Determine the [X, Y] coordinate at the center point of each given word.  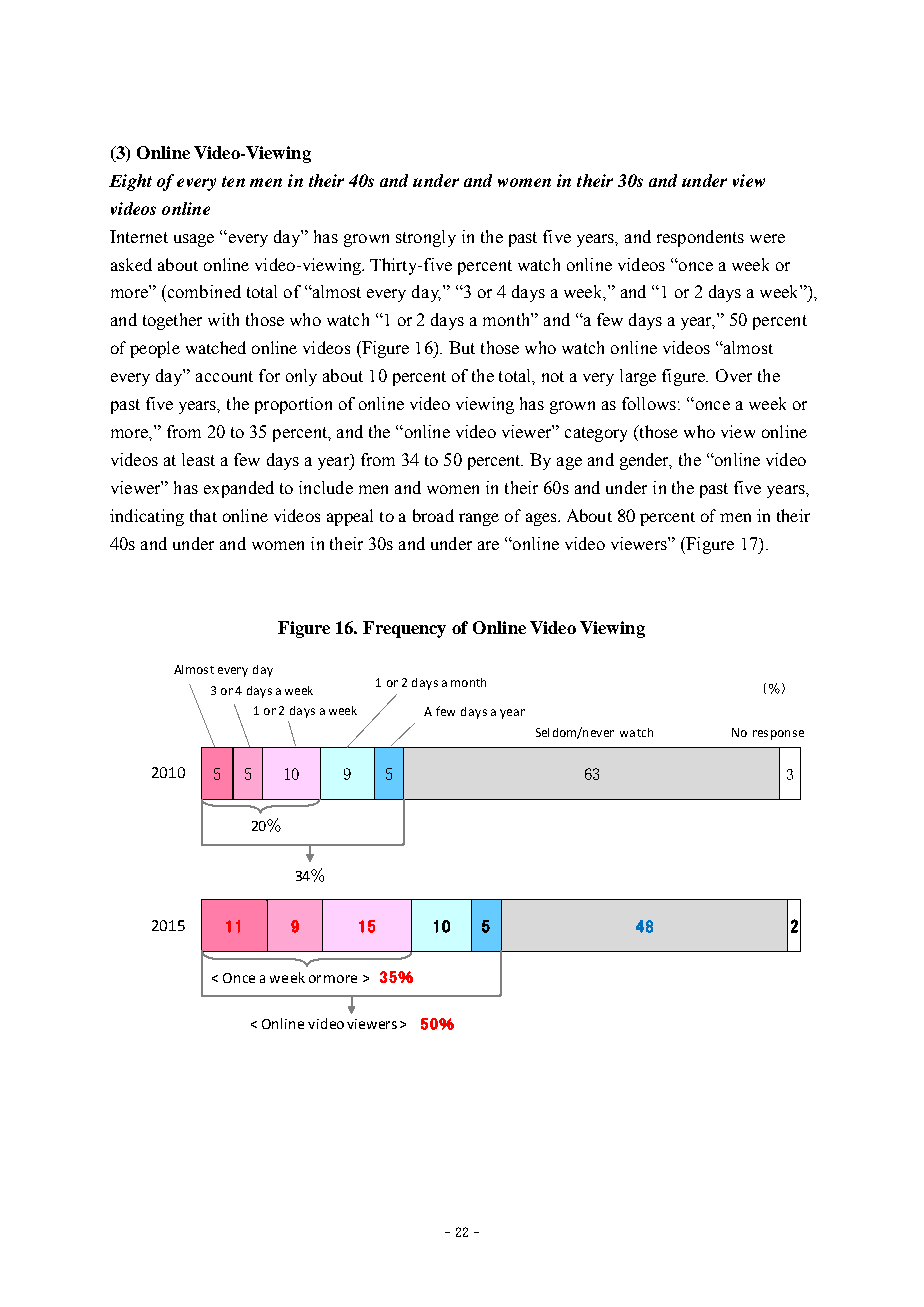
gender [646, 461]
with [223, 319]
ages [542, 519]
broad [433, 515]
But [462, 347]
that [203, 515]
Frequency [404, 629]
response [778, 735]
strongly [426, 238]
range [479, 519]
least [198, 459]
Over [734, 375]
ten [233, 181]
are [488, 545]
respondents [700, 238]
